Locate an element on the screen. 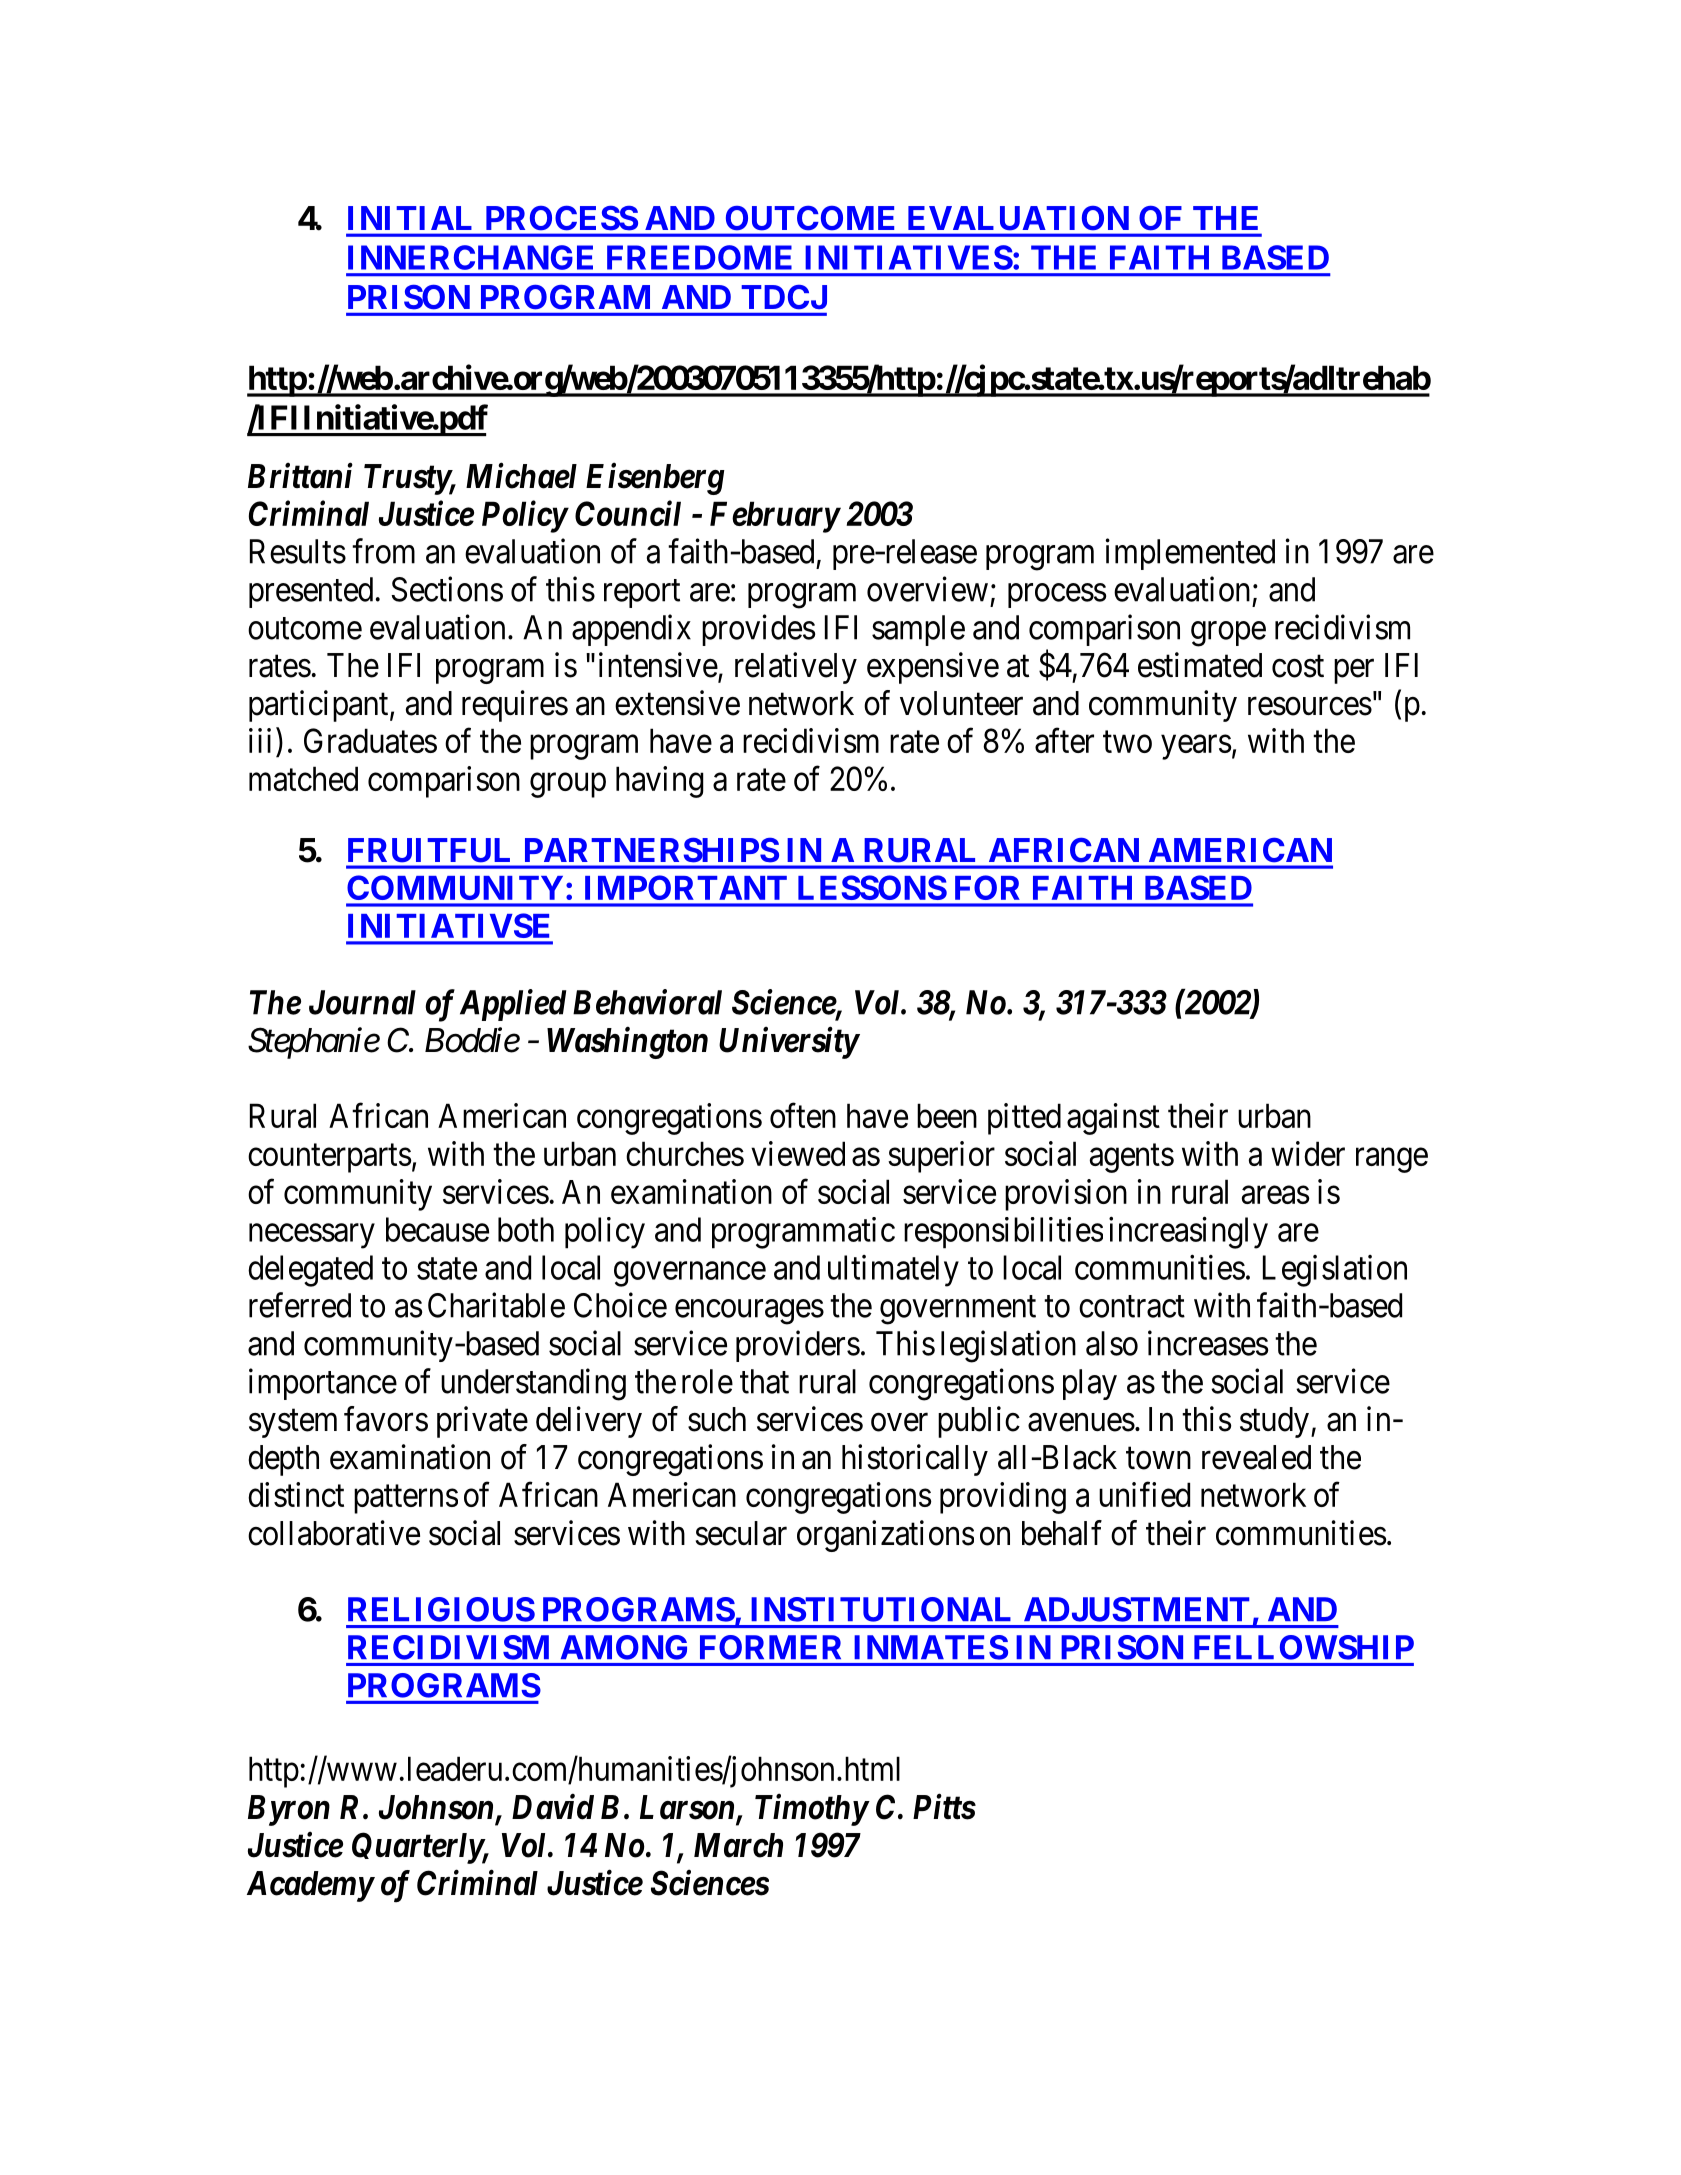 This screenshot has width=1681, height=2175. Byron is located at coordinates (289, 1810).
